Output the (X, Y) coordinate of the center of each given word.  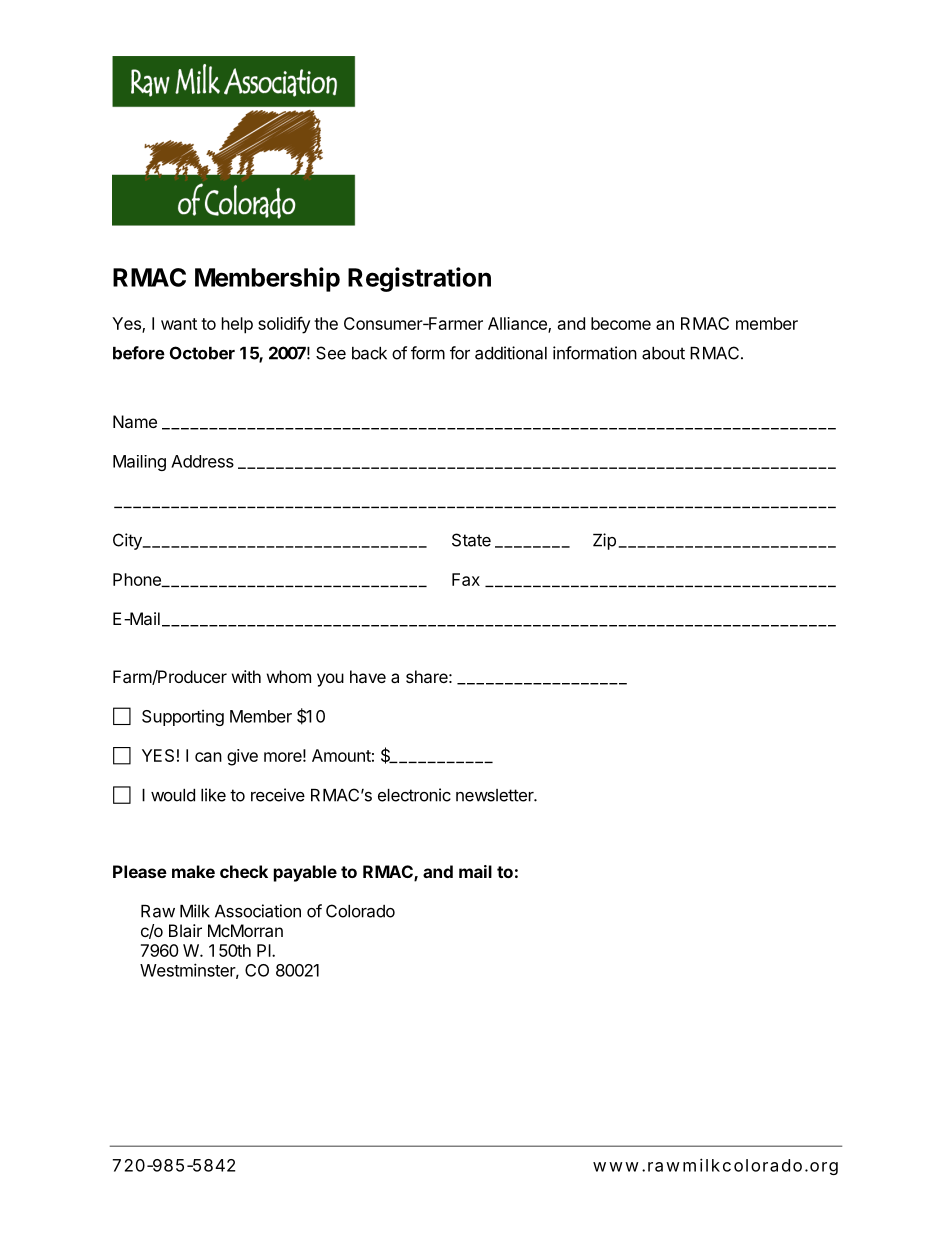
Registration (419, 279)
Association (258, 911)
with (246, 676)
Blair (185, 930)
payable (305, 873)
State (471, 540)
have (368, 676)
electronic (414, 795)
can (208, 757)
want (179, 324)
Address (202, 461)
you (330, 680)
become (621, 323)
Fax (466, 579)
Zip (604, 541)
